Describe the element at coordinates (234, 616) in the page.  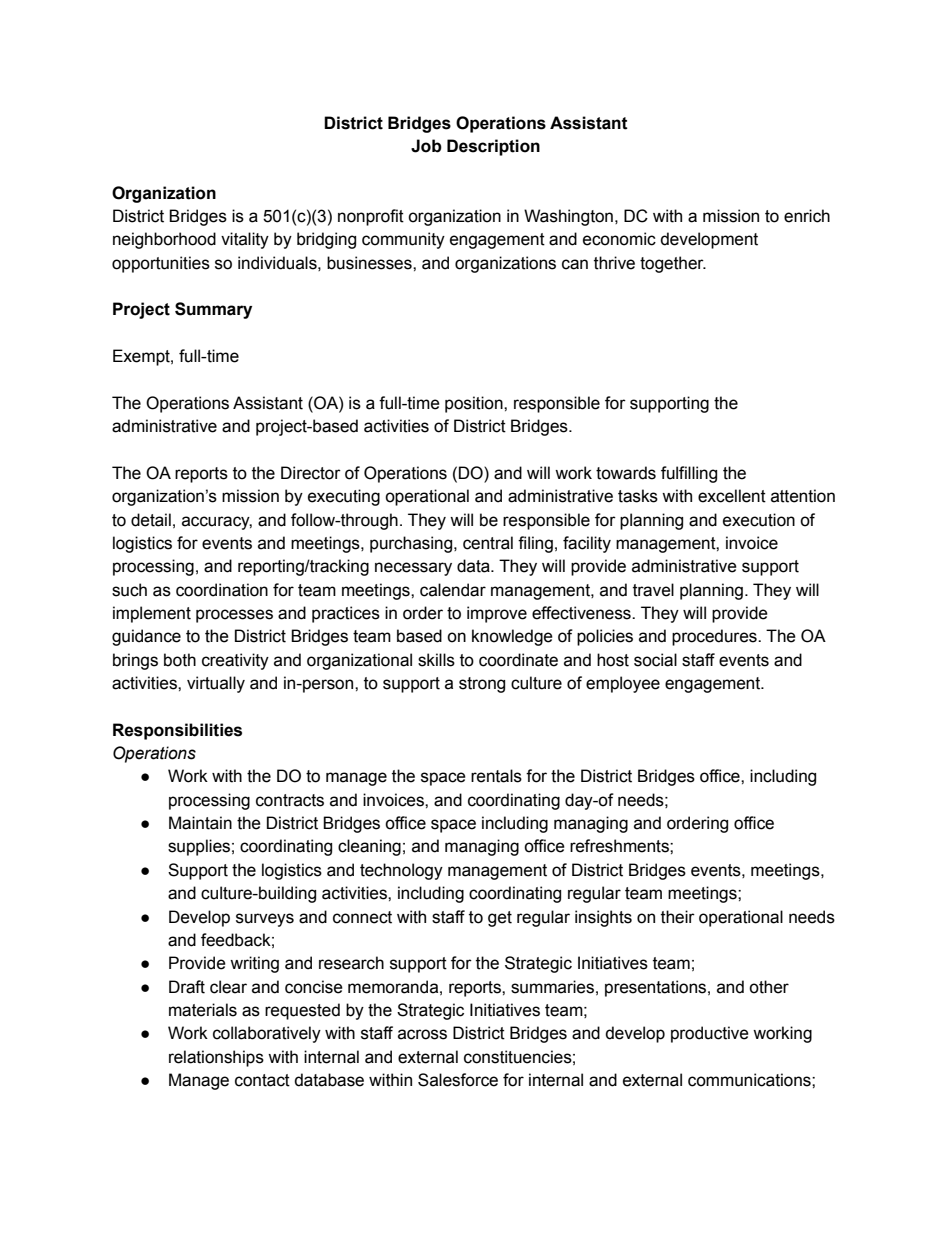
I see `processes` at that location.
